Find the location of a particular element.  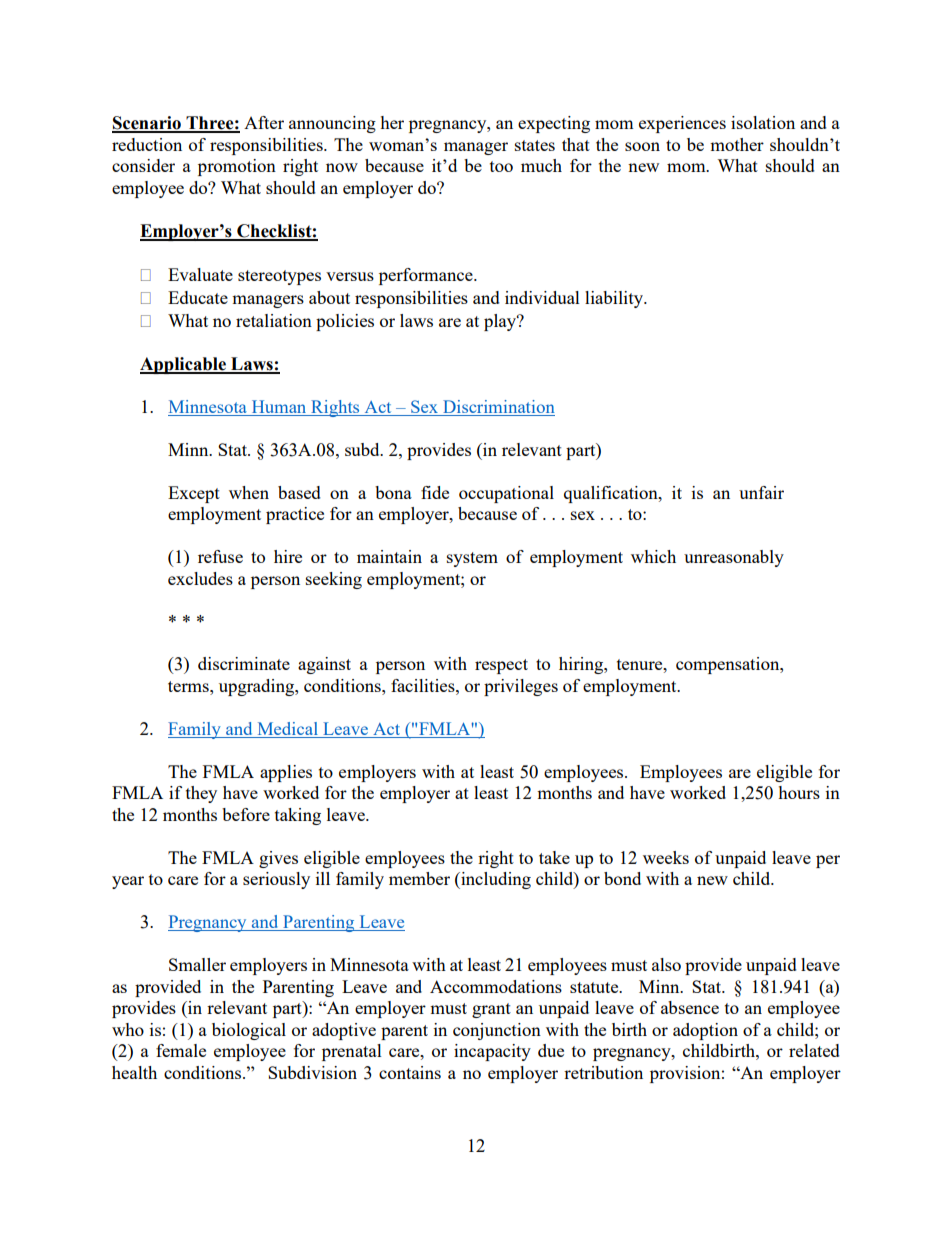

hours is located at coordinates (799, 792).
